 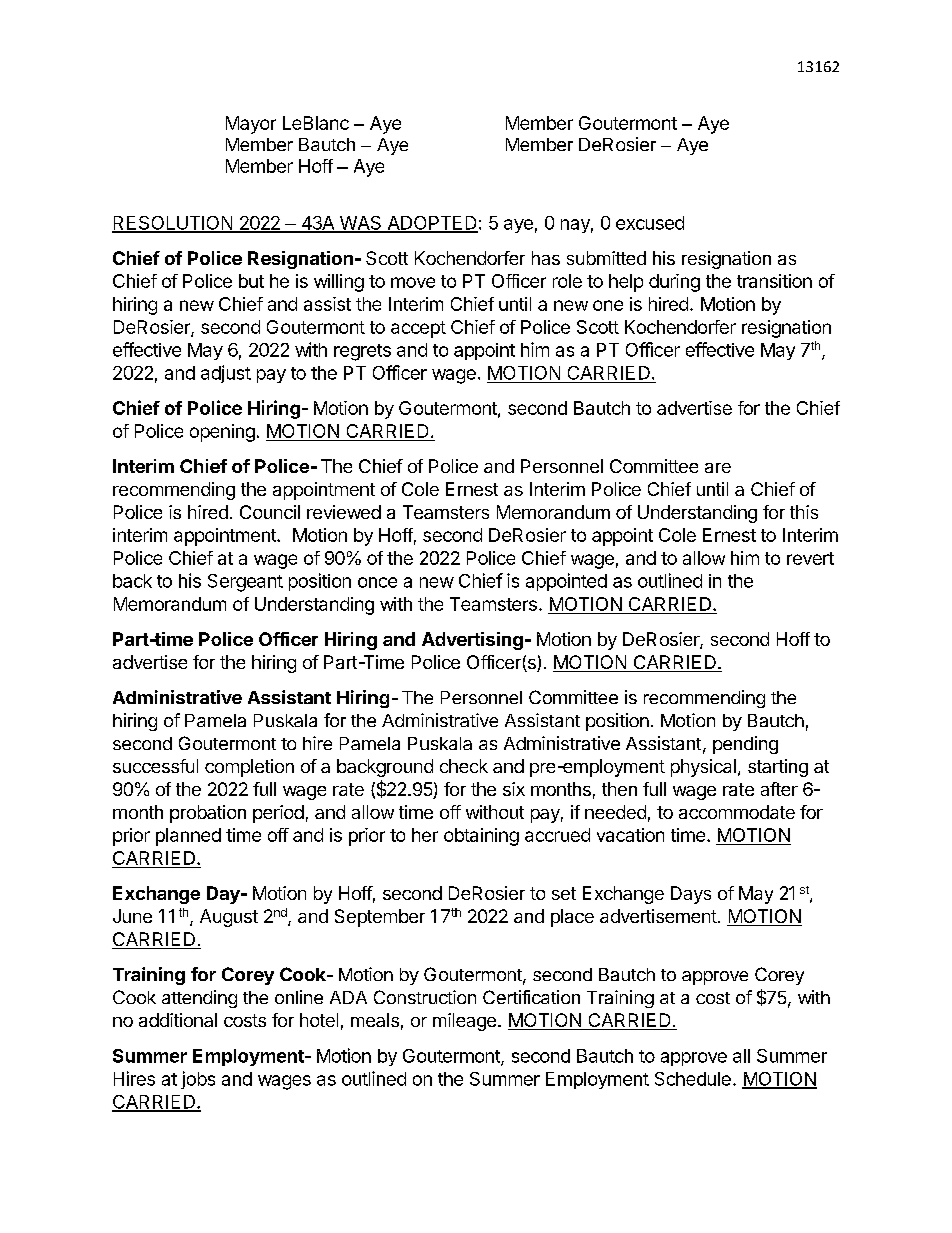 What do you see at coordinates (251, 125) in the screenshot?
I see `Mayor` at bounding box center [251, 125].
